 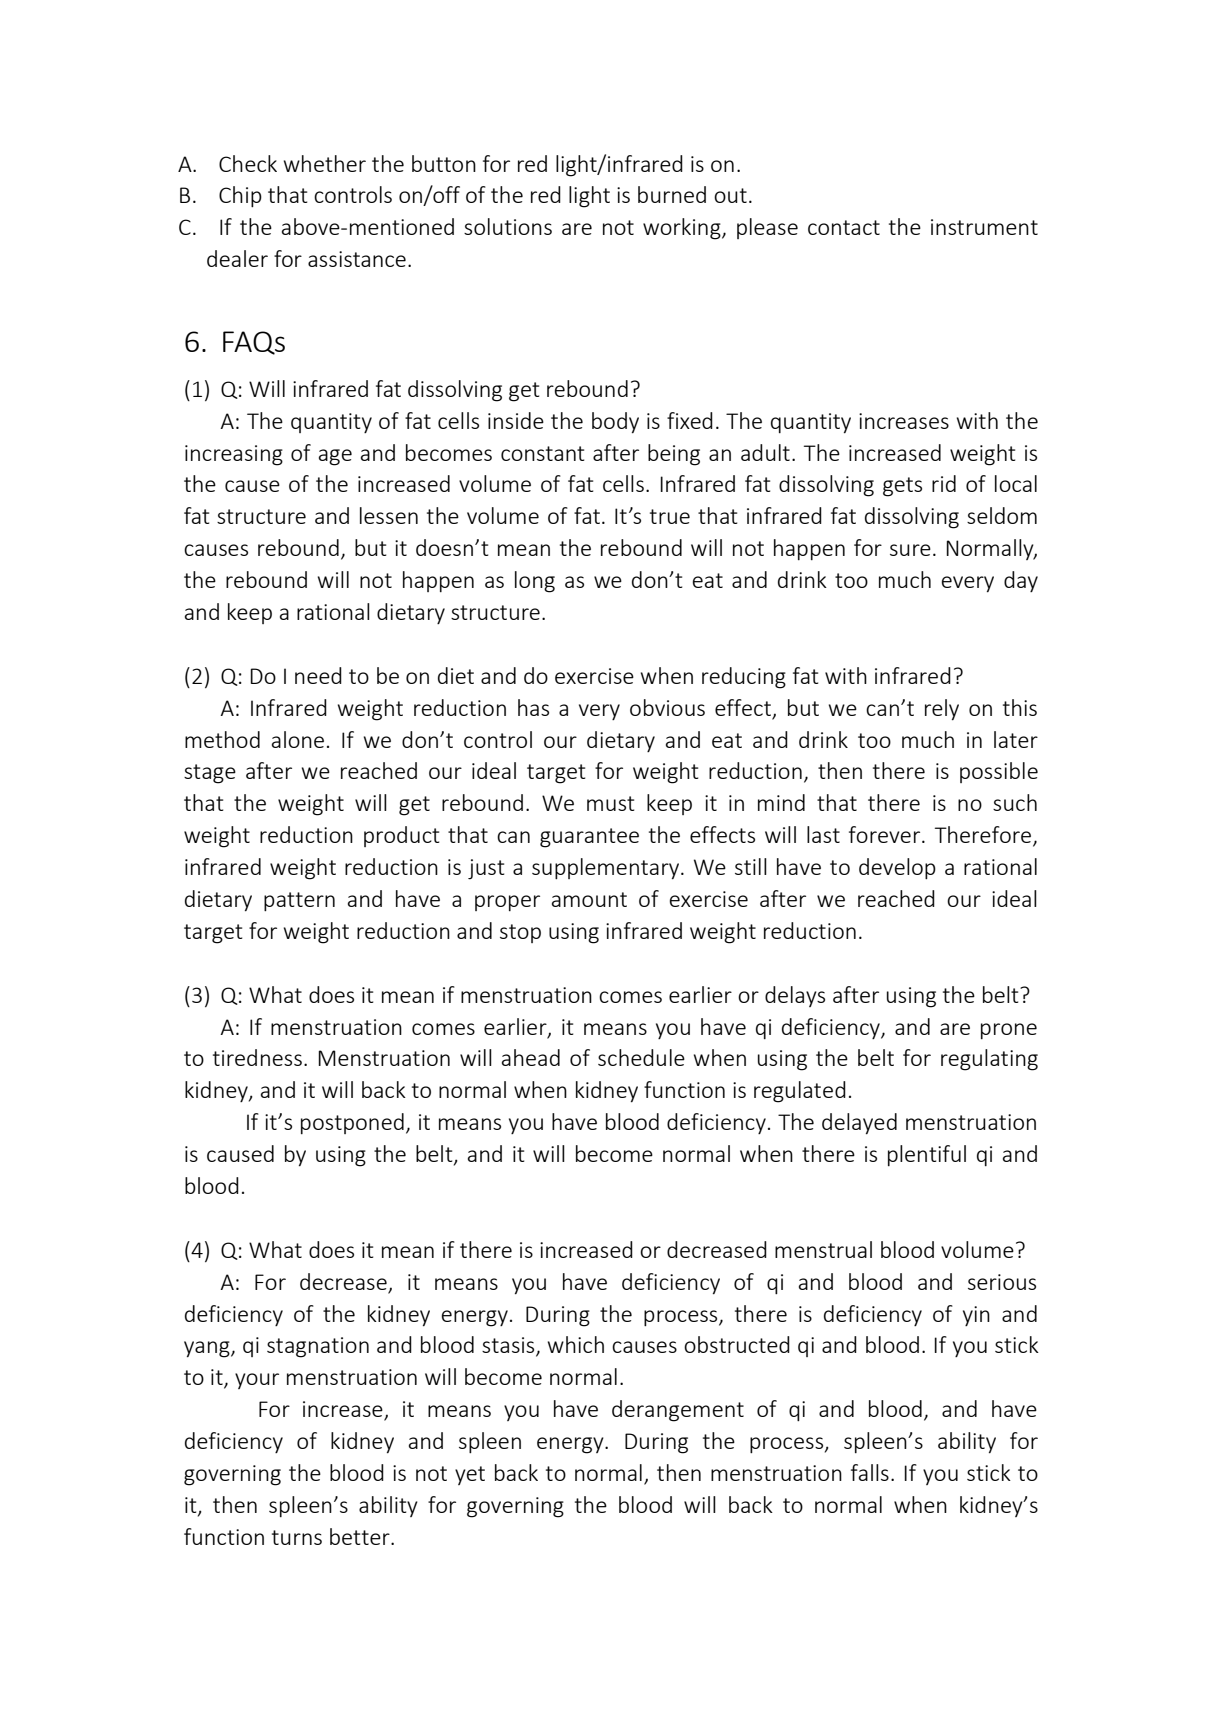 What do you see at coordinates (641, 1057) in the image?
I see `schedule` at bounding box center [641, 1057].
